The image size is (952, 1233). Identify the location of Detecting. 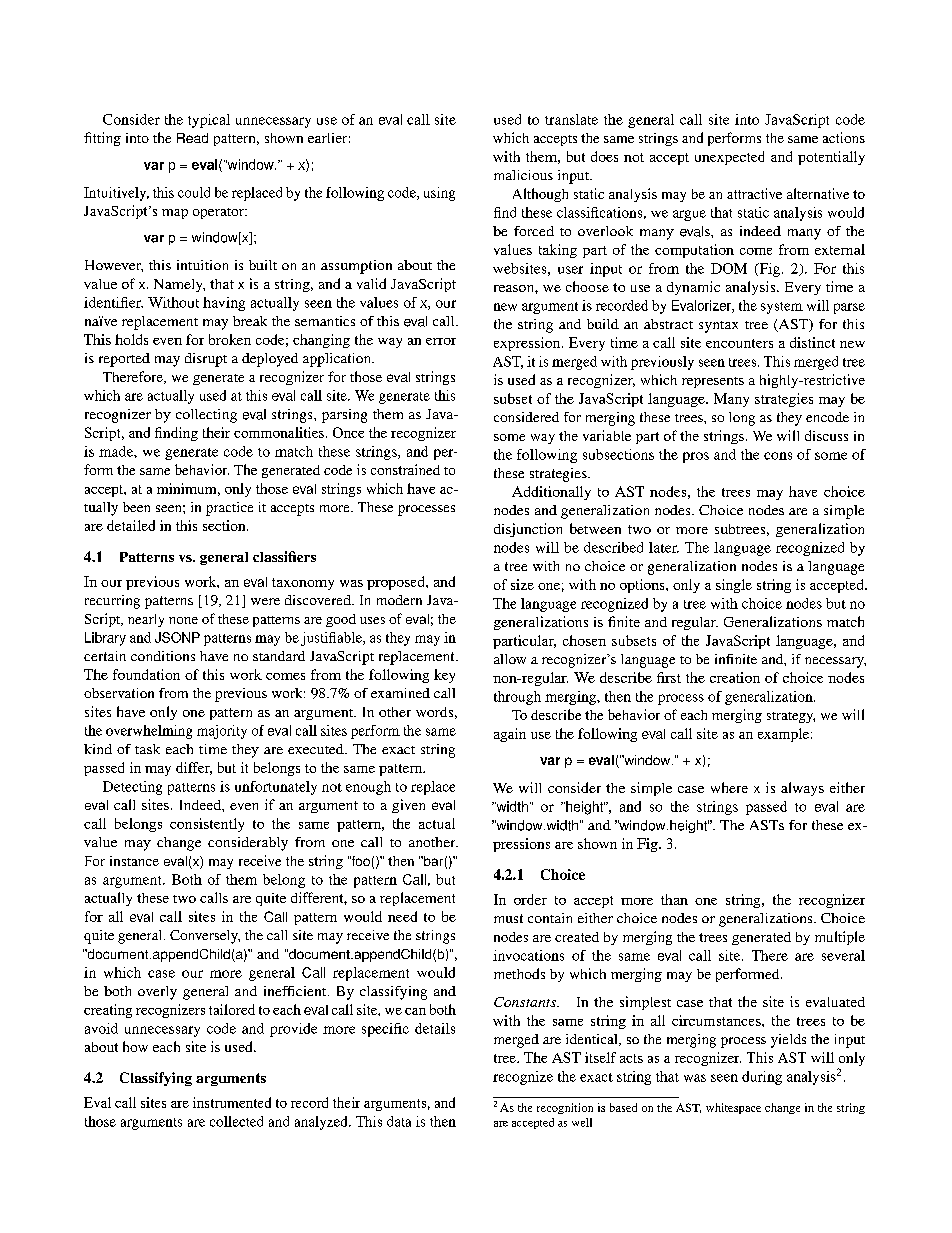
(132, 788).
